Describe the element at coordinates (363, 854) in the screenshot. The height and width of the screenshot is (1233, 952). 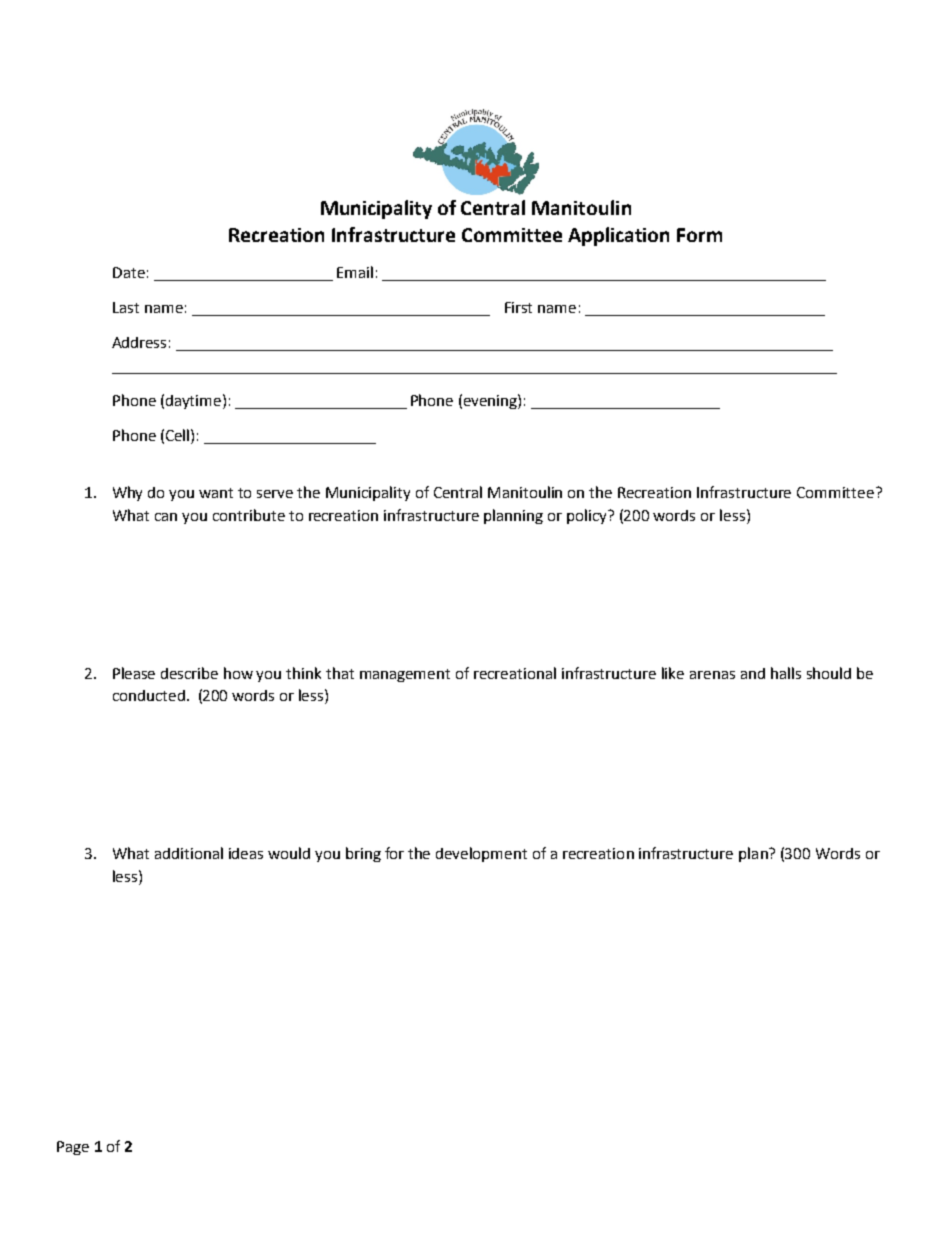
I see `bring` at that location.
